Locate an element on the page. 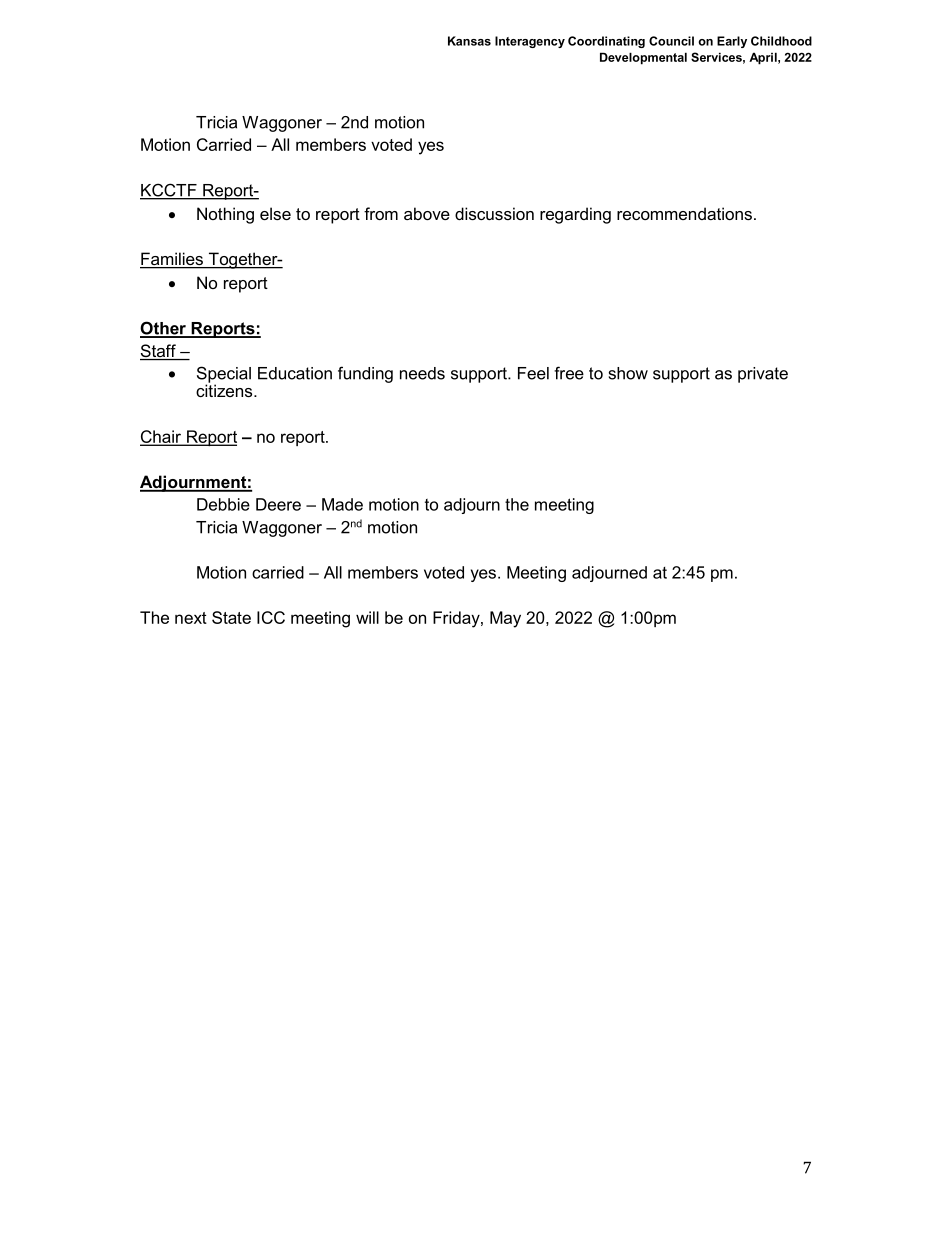  recommendations is located at coordinates (684, 213).
